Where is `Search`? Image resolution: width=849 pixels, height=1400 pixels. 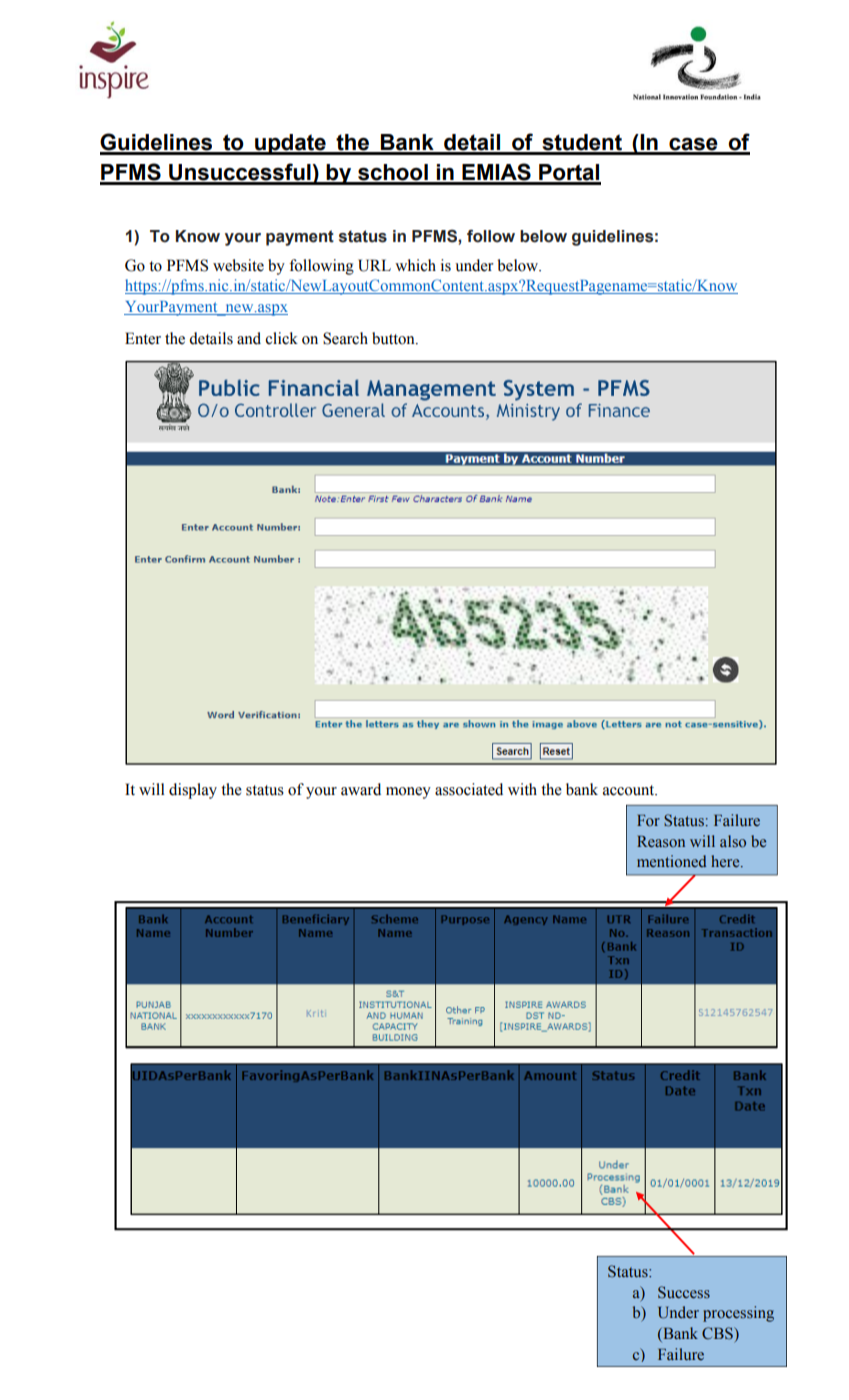 Search is located at coordinates (345, 338).
